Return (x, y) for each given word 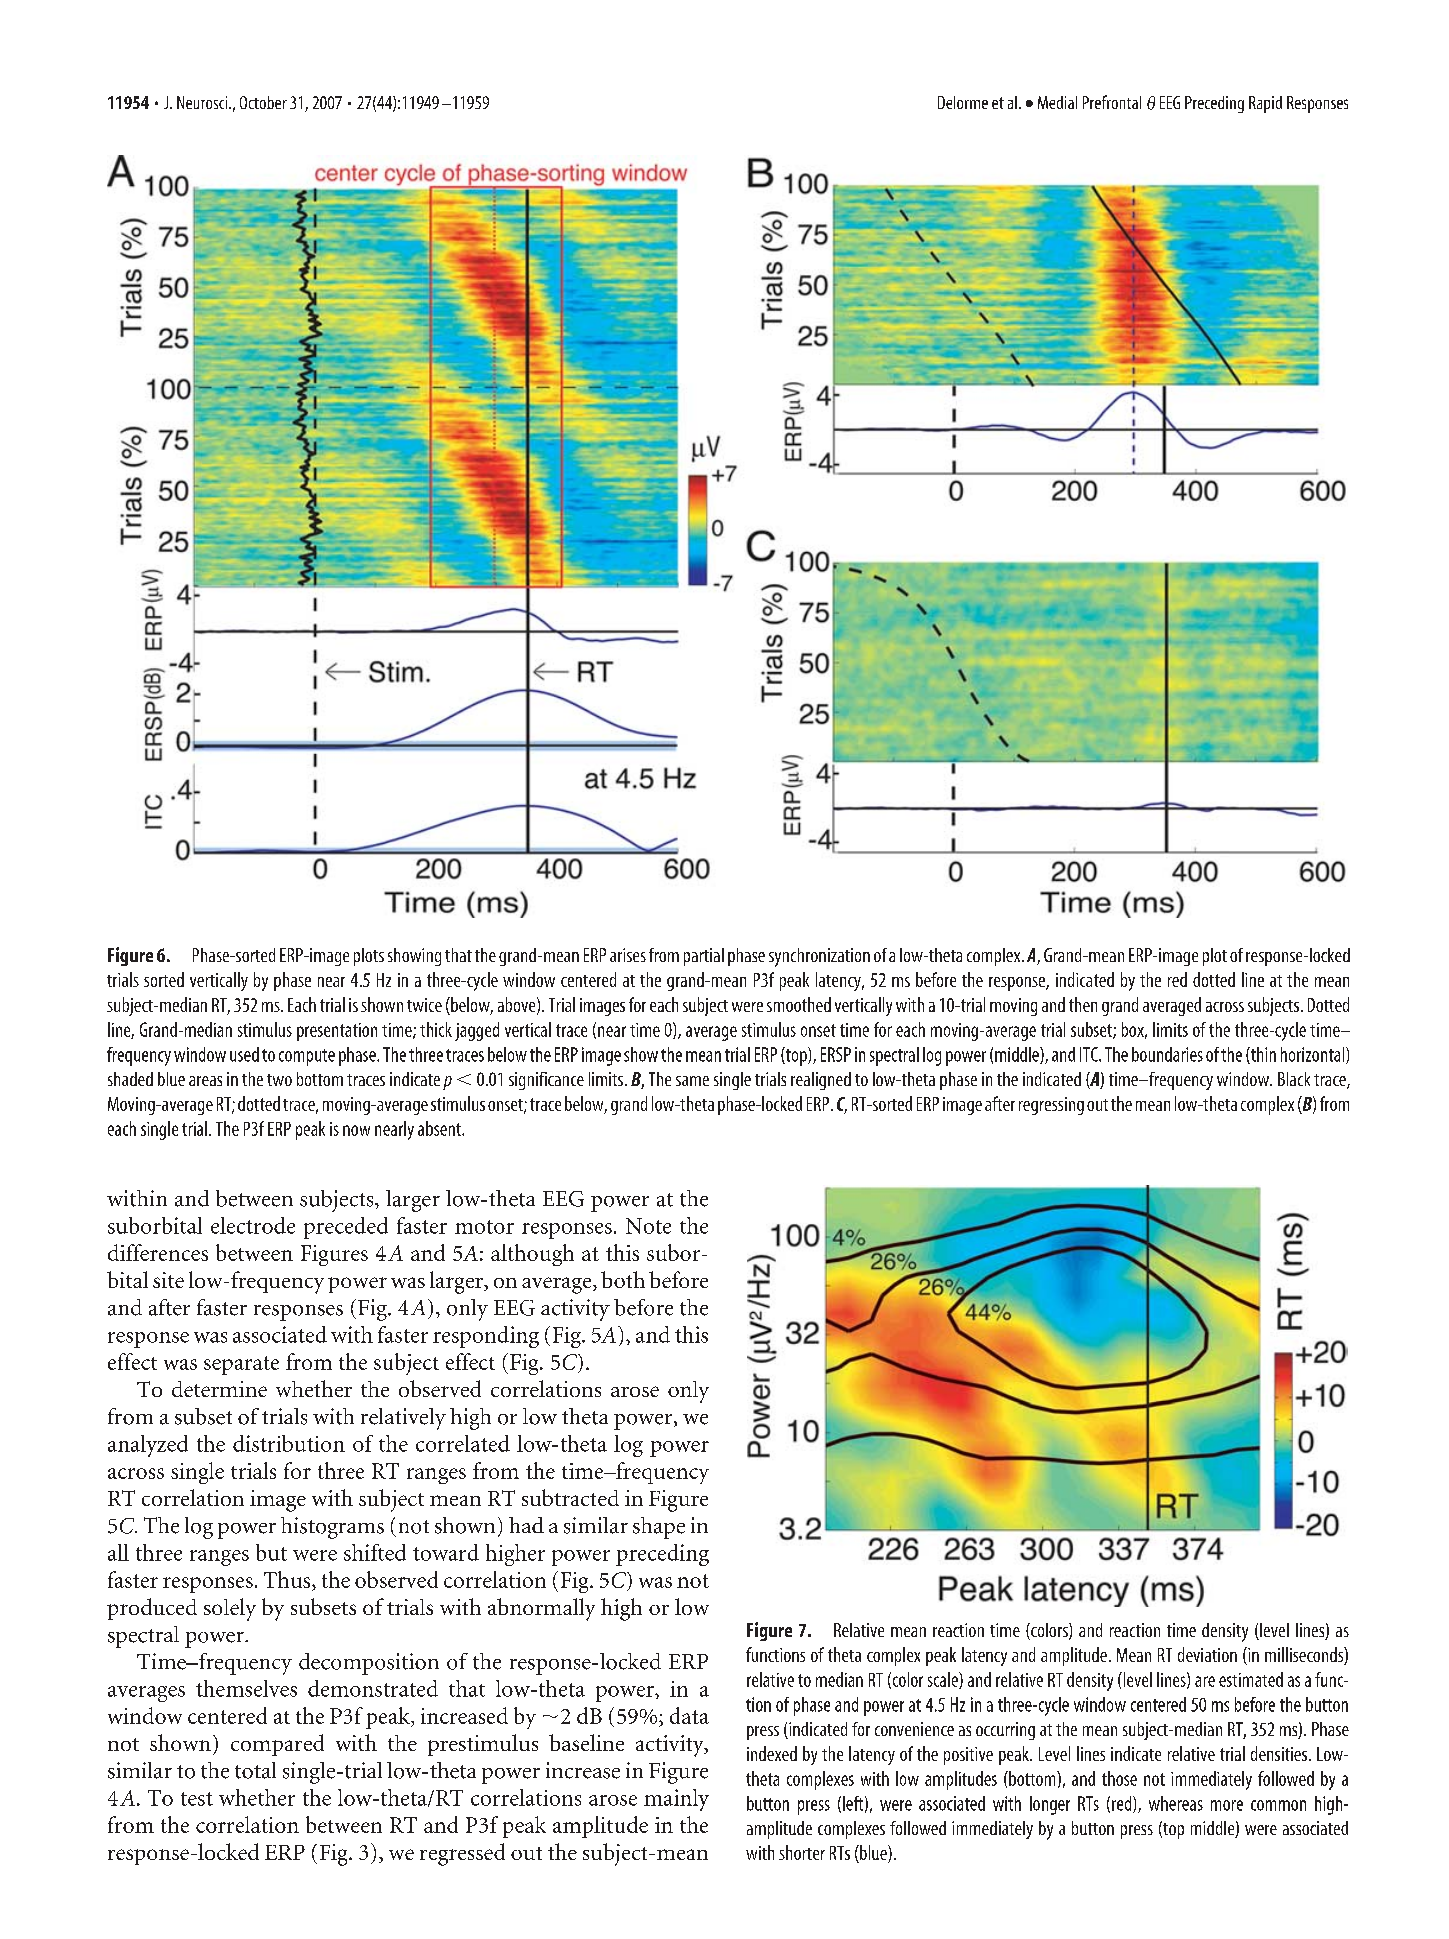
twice (424, 1005)
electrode (253, 1225)
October (263, 102)
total (255, 1770)
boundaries (1167, 1054)
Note (648, 1226)
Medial (1057, 102)
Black (1294, 1079)
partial (704, 957)
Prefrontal (1112, 102)
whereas (1176, 1803)
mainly (676, 1800)
